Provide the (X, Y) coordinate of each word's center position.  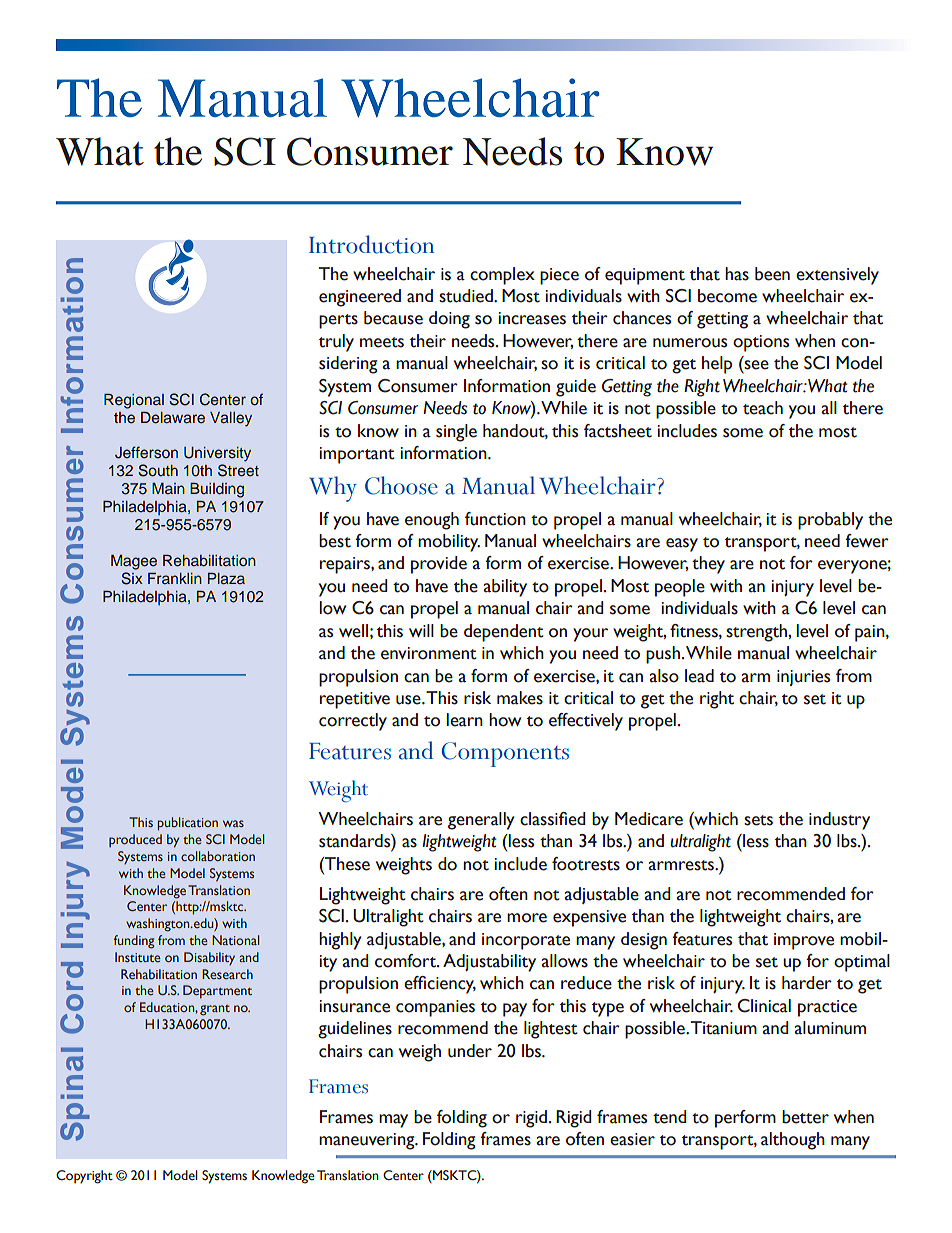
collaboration (218, 856)
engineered (360, 298)
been (772, 274)
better (805, 1117)
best (335, 541)
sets (758, 820)
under (470, 1051)
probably (830, 521)
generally (481, 821)
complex (502, 276)
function (495, 519)
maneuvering (368, 1141)
